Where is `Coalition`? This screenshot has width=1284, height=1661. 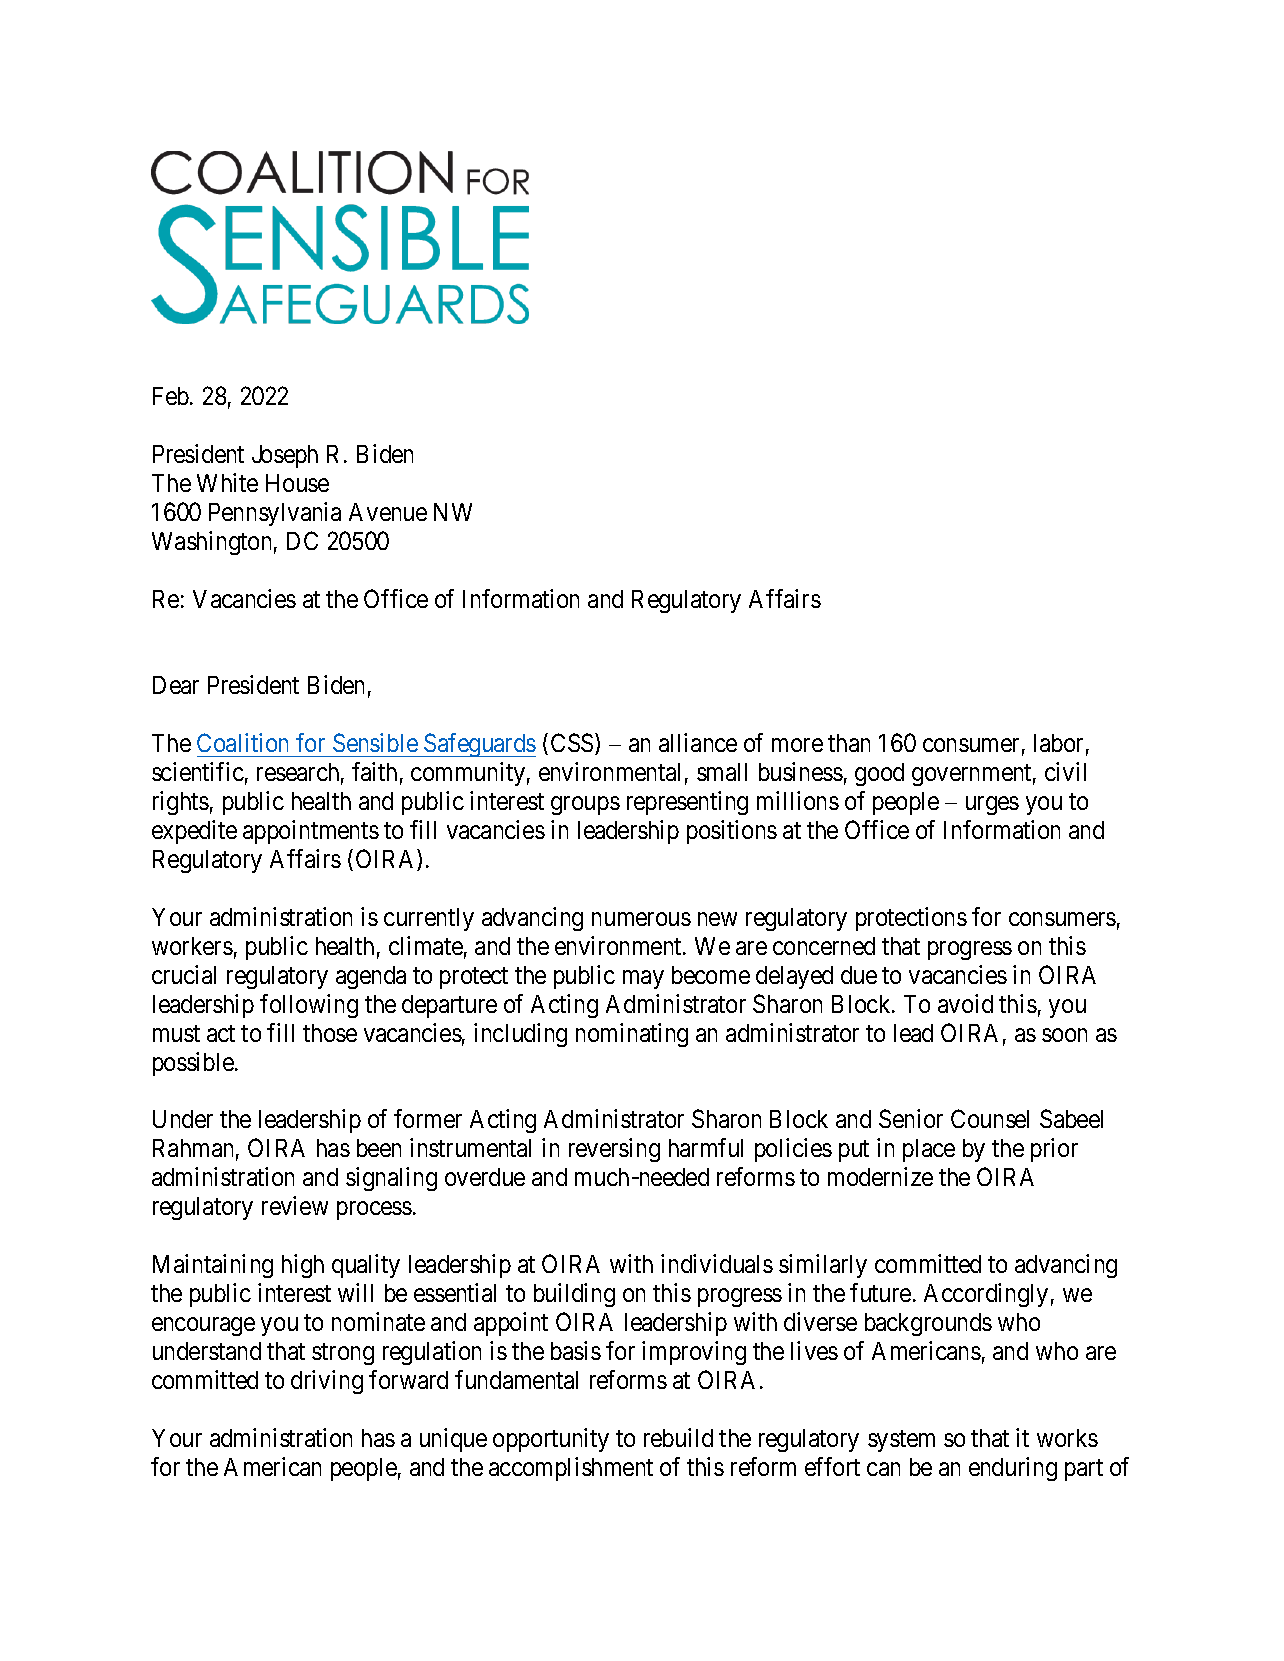 Coalition is located at coordinates (242, 742).
